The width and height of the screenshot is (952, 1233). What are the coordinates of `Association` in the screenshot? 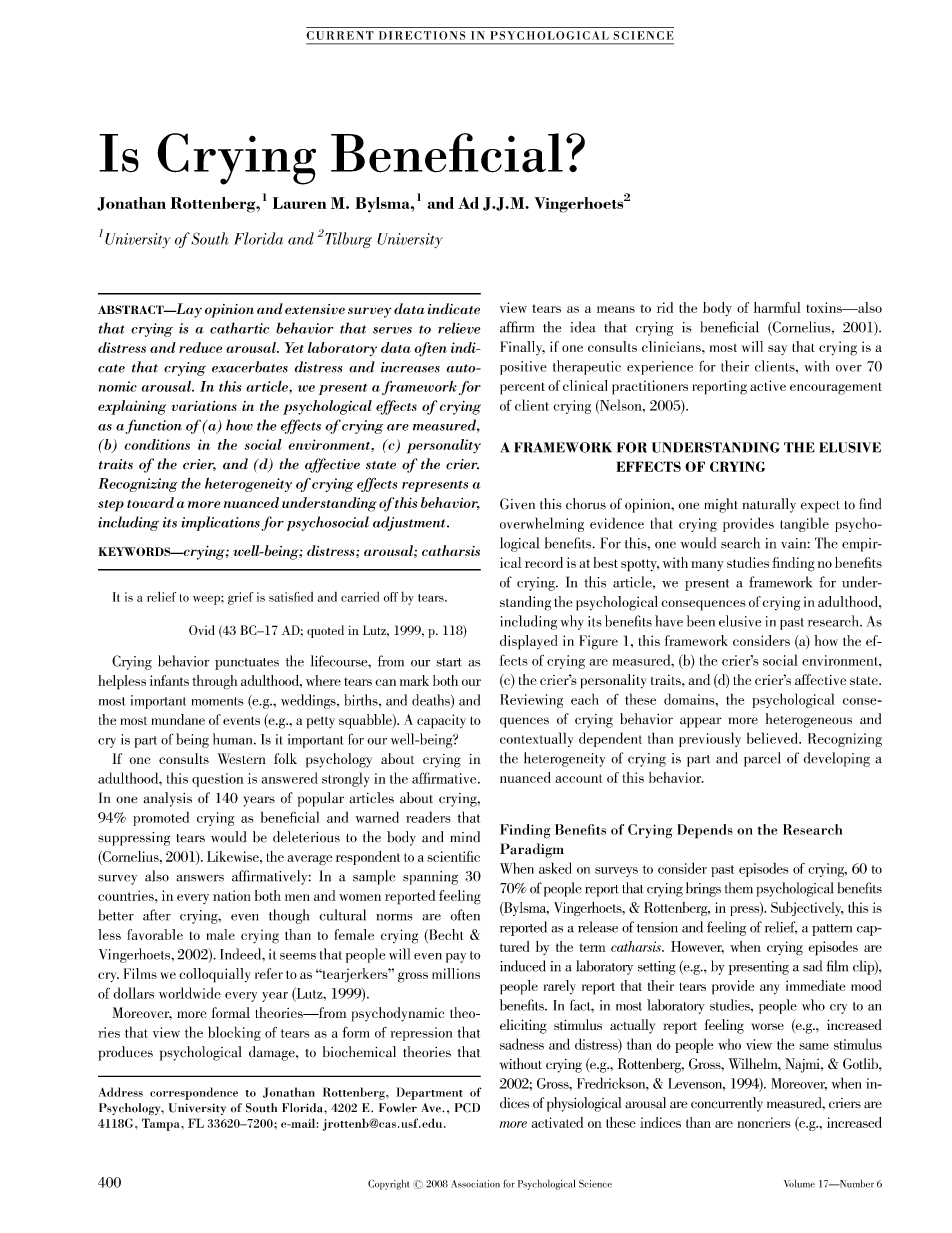 It's located at (475, 1184).
